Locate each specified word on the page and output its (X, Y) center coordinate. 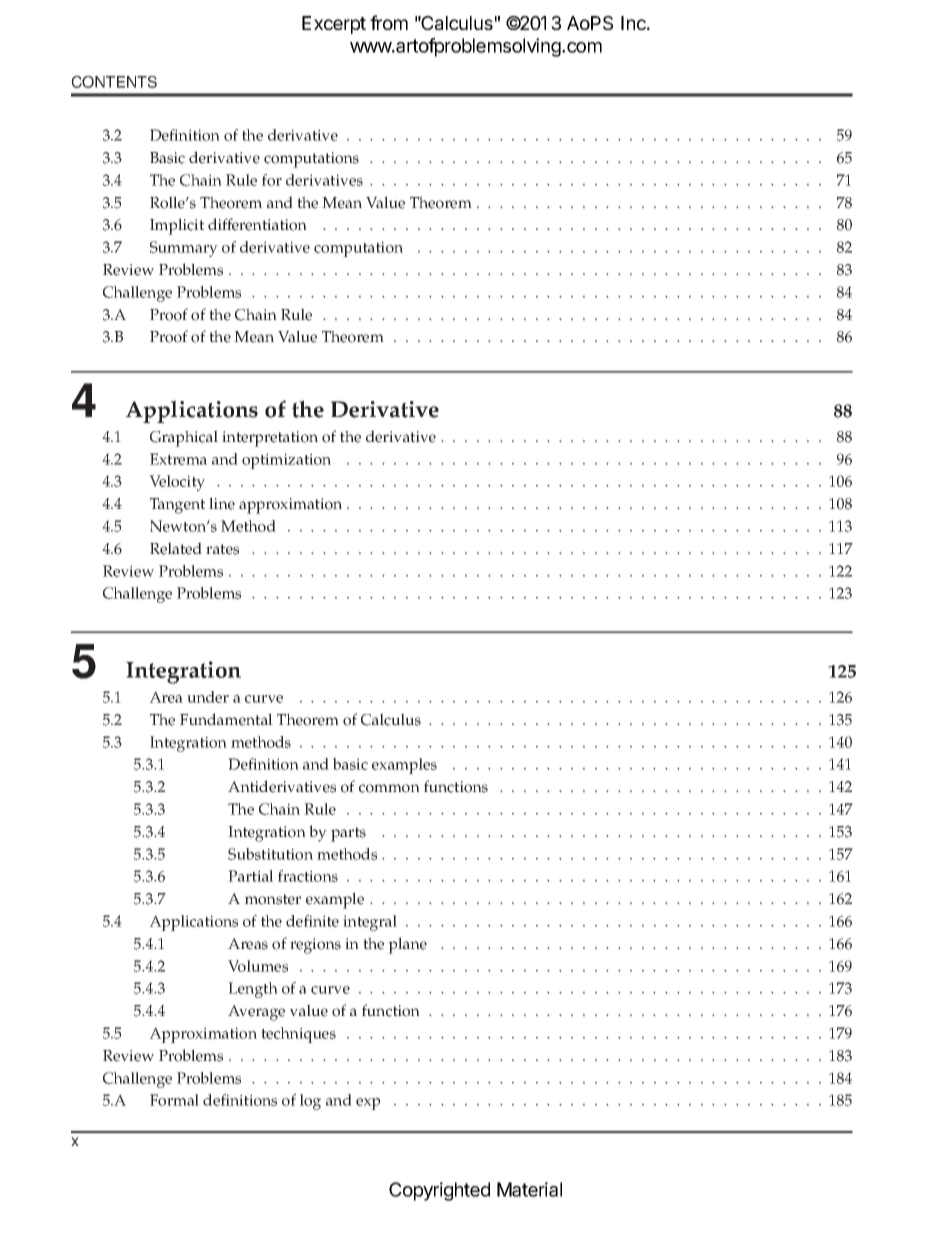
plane (407, 945)
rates (222, 549)
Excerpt (334, 25)
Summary (184, 249)
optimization (286, 461)
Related (176, 548)
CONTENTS (114, 82)
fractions (308, 876)
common (389, 788)
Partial (251, 876)
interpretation (270, 439)
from (389, 22)
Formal (174, 1100)
